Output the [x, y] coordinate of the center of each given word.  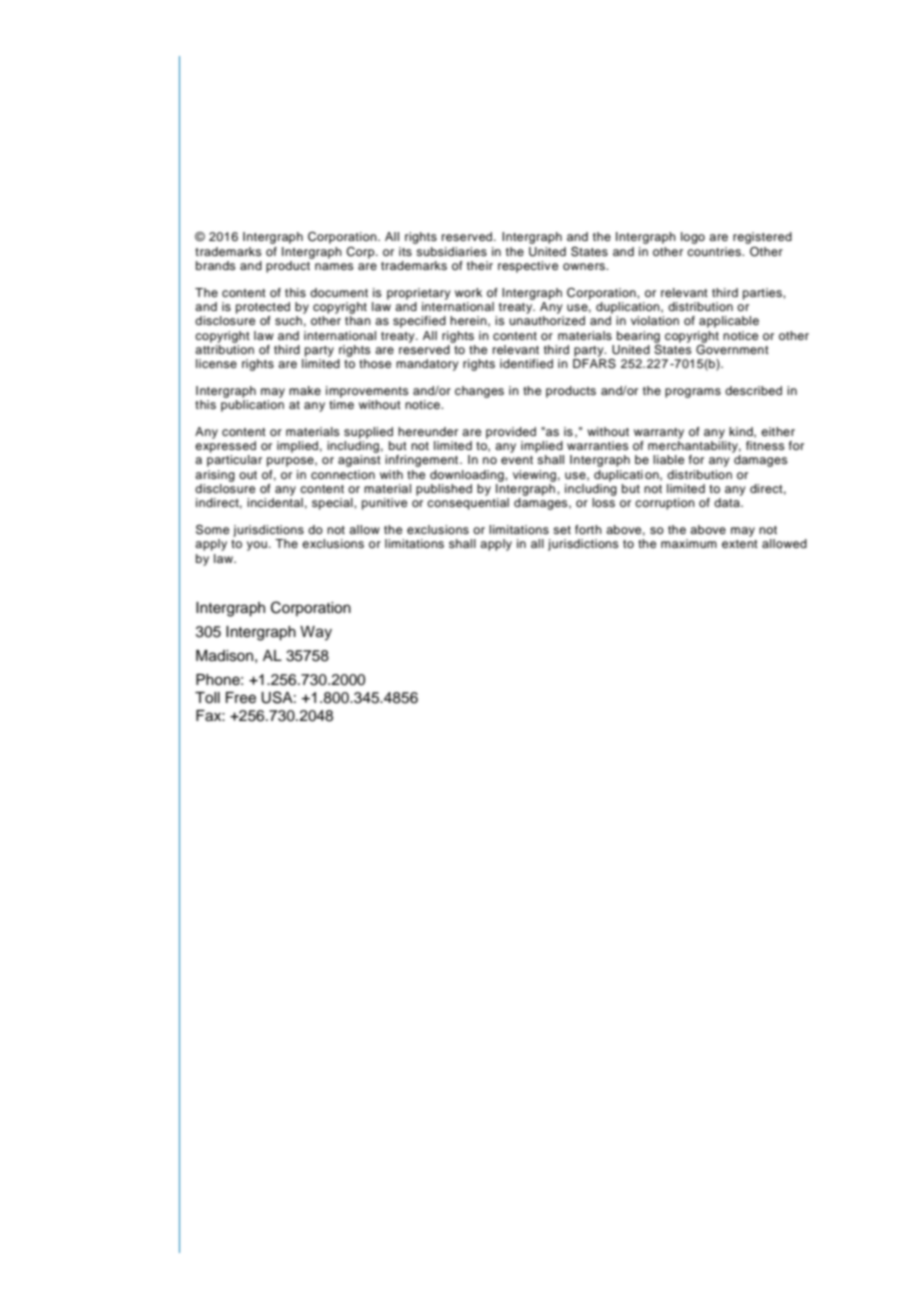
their [480, 265]
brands [216, 265]
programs [693, 393]
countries [715, 251]
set [562, 530]
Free [241, 698]
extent [740, 544]
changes [479, 392]
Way [316, 633]
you [257, 546]
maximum [689, 543]
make [305, 390]
